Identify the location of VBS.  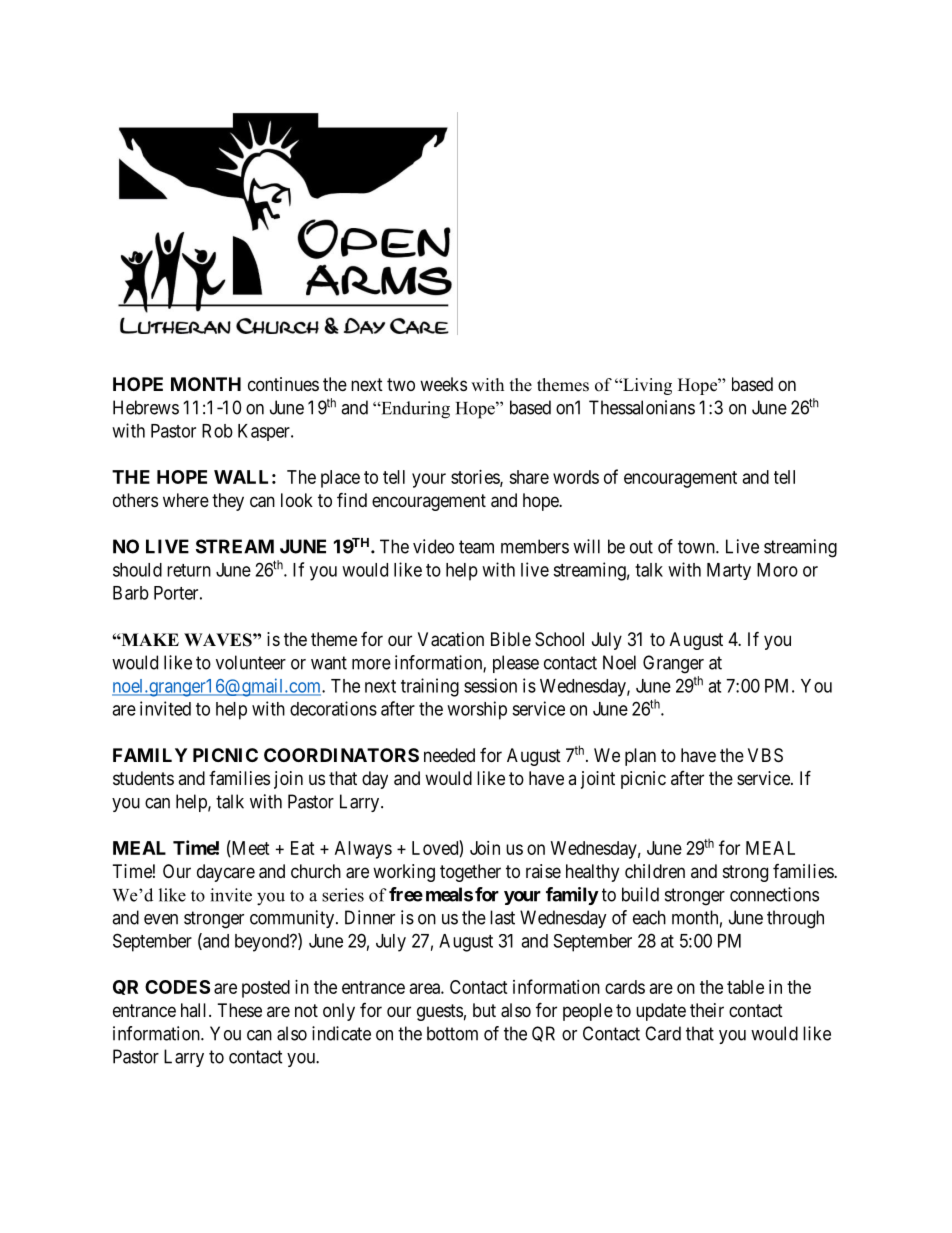
(765, 755).
